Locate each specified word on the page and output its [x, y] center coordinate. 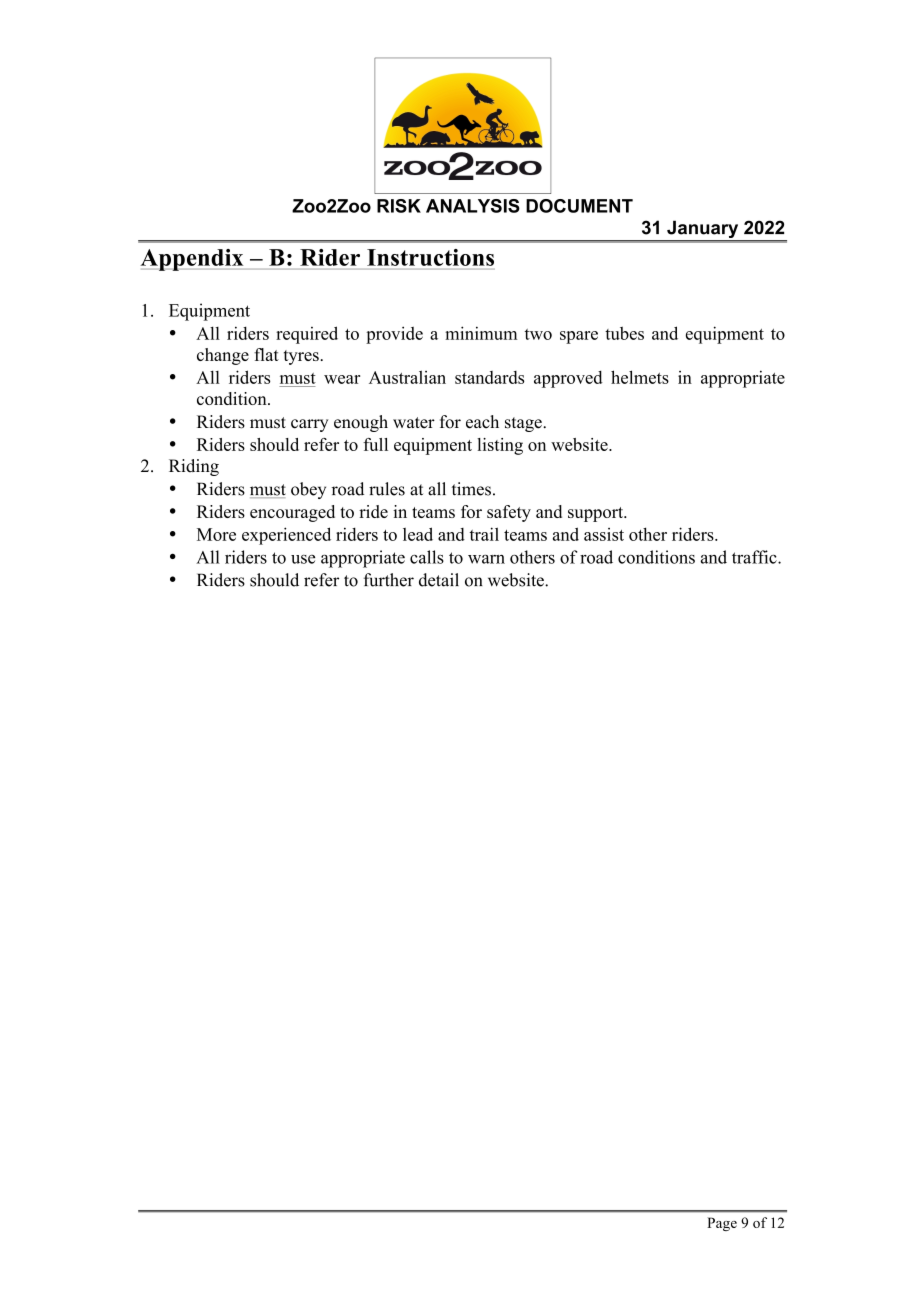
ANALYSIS [473, 206]
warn [486, 559]
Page [722, 1224]
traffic [755, 557]
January [703, 231]
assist [604, 534]
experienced [286, 536]
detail [439, 580]
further [389, 580]
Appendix [193, 260]
